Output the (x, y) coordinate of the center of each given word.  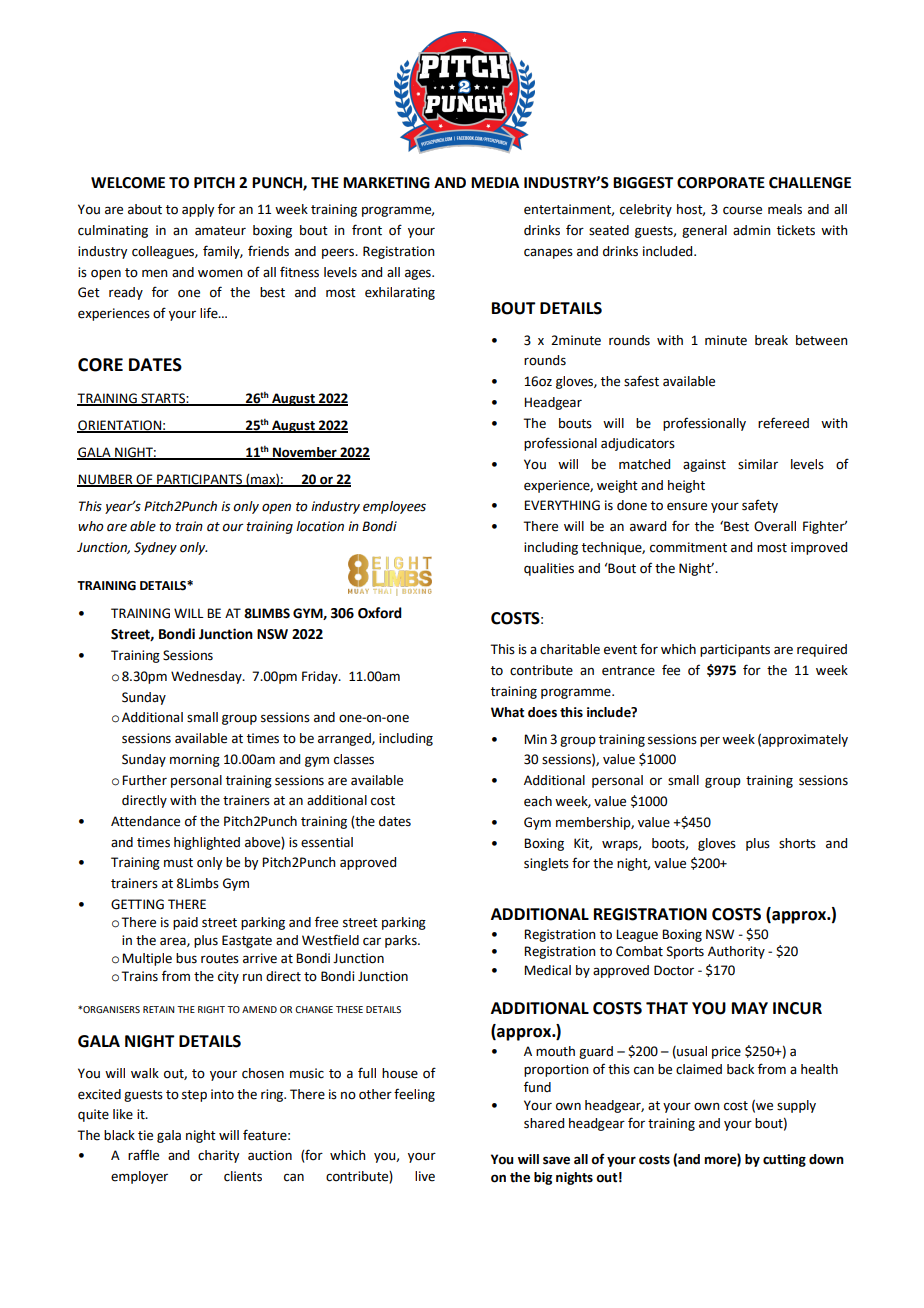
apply (198, 210)
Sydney (155, 548)
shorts (797, 843)
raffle (143, 1155)
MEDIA (495, 182)
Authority (736, 952)
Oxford (380, 613)
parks (402, 941)
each (538, 801)
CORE (100, 365)
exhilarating (400, 293)
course (742, 210)
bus (186, 958)
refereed (783, 423)
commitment (688, 547)
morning (195, 760)
